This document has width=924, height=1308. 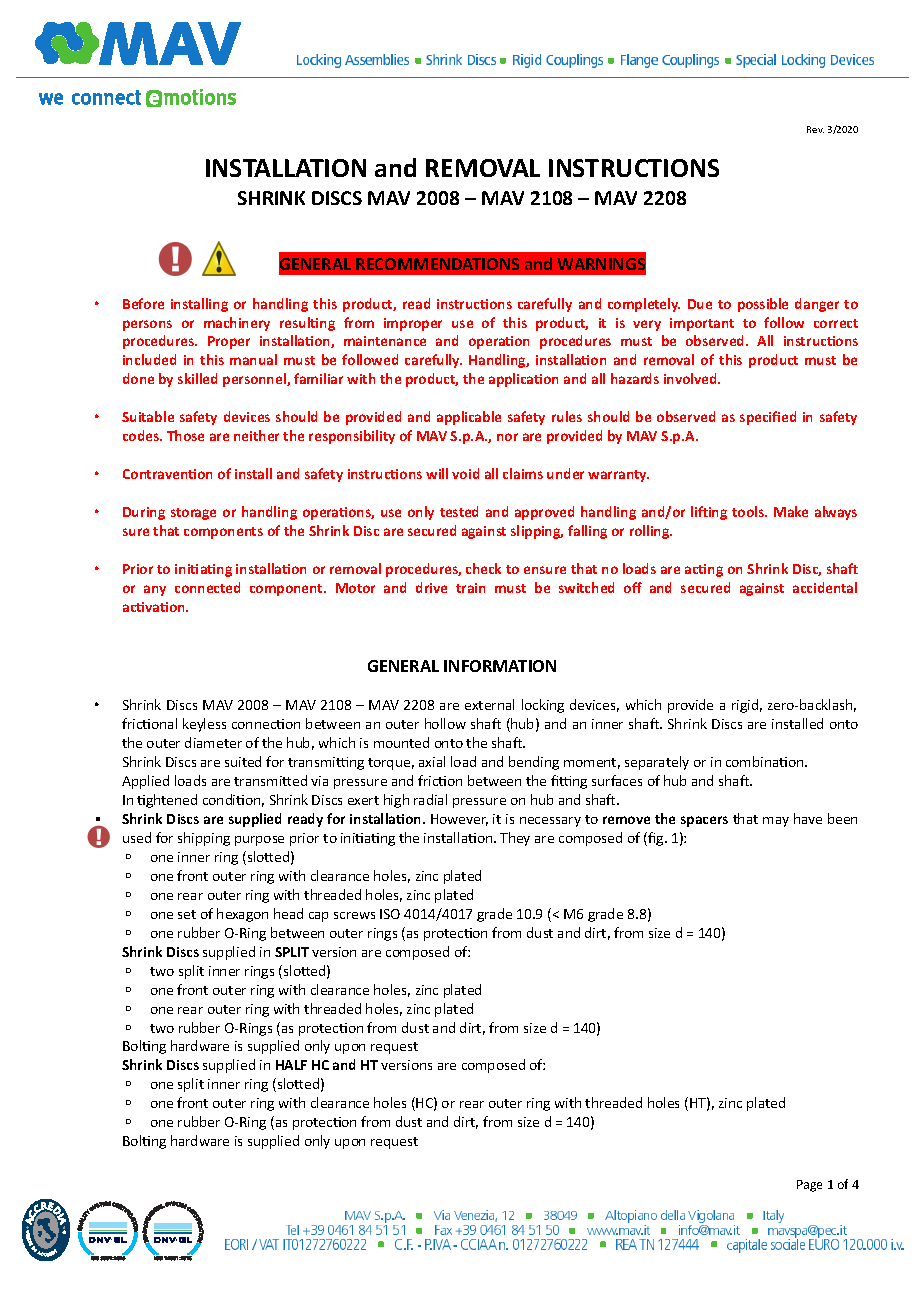 I want to click on Before, so click(x=143, y=303).
